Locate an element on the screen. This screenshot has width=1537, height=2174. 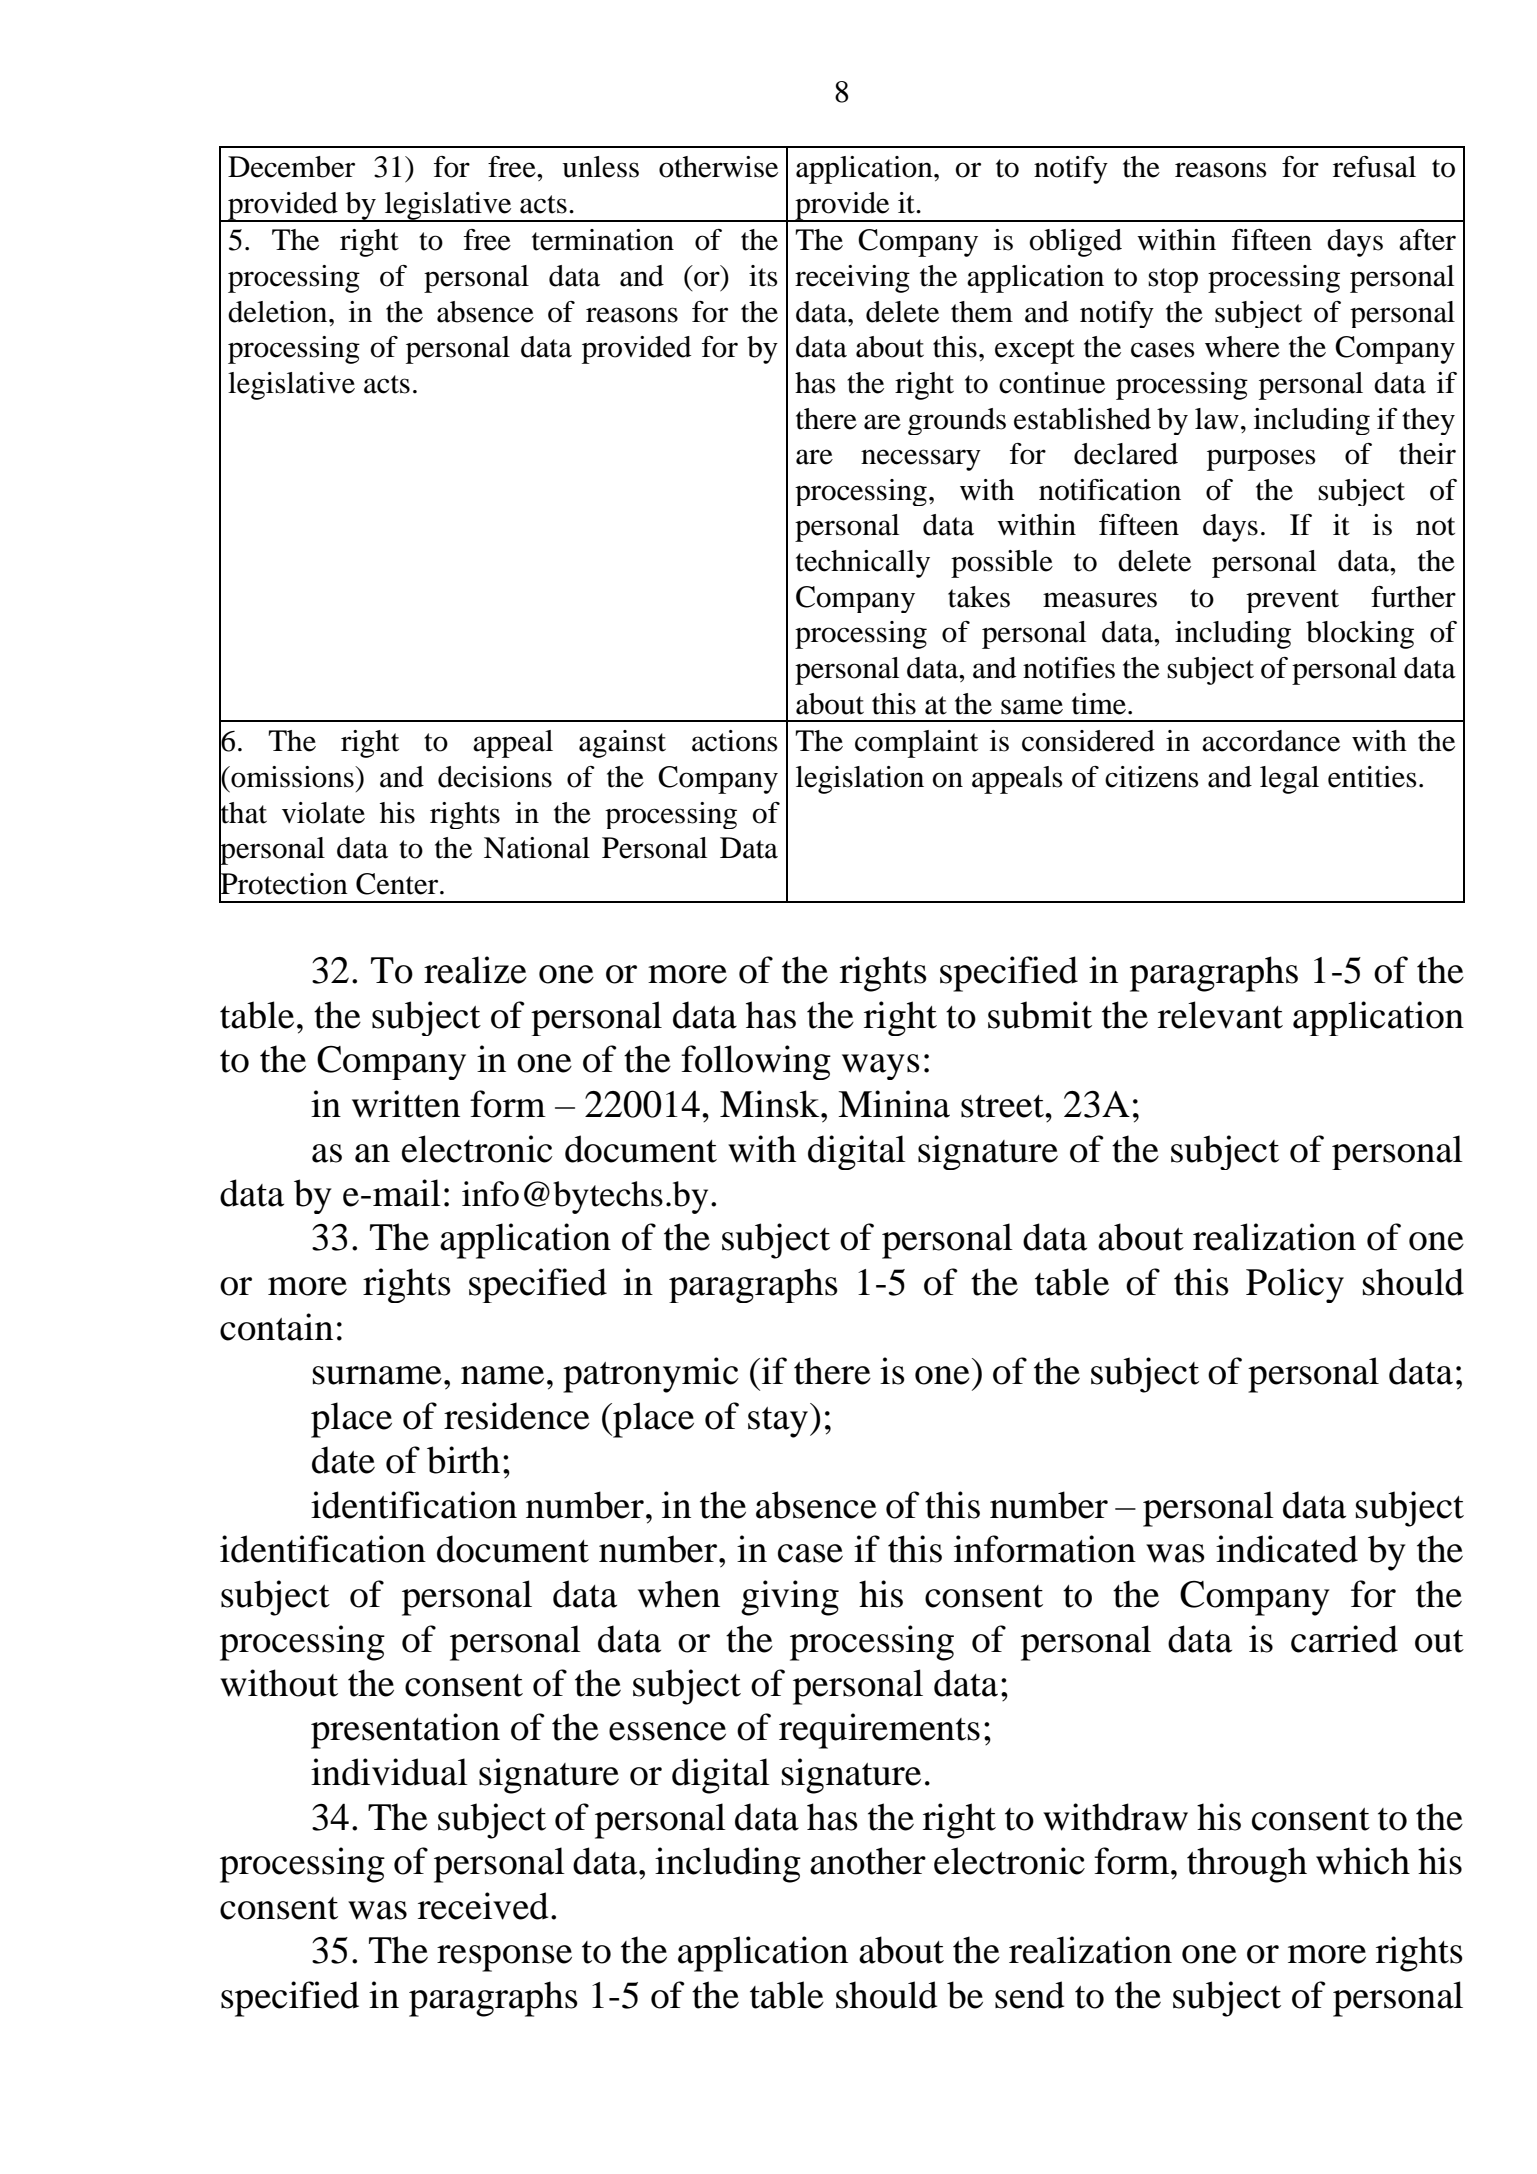
Policy is located at coordinates (1295, 1285).
